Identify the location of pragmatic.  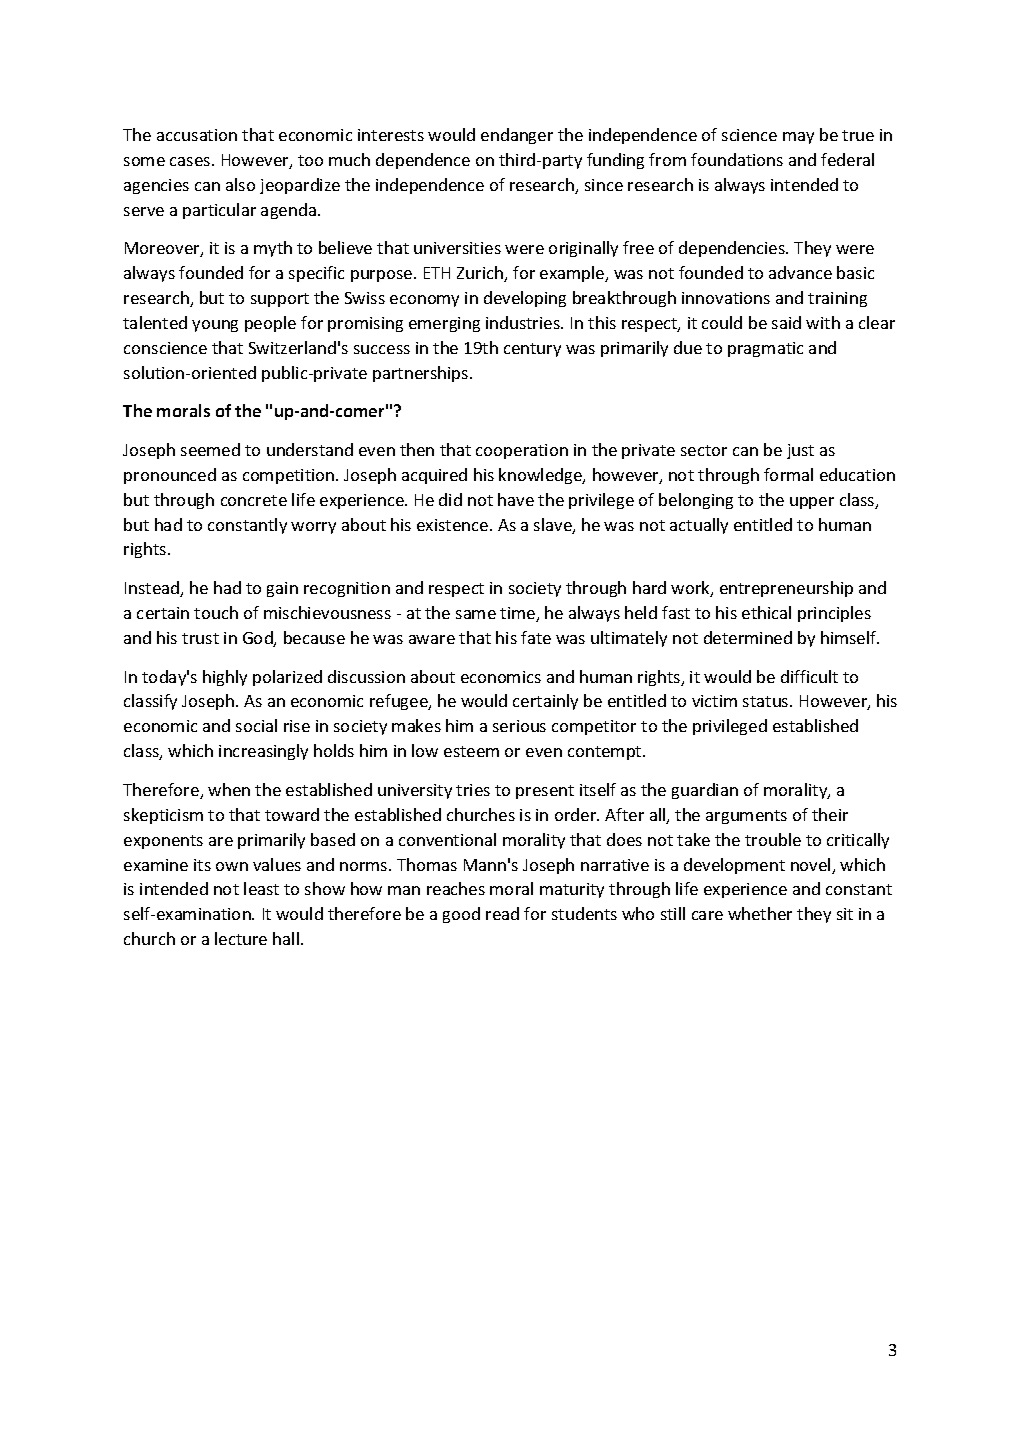
(765, 349).
